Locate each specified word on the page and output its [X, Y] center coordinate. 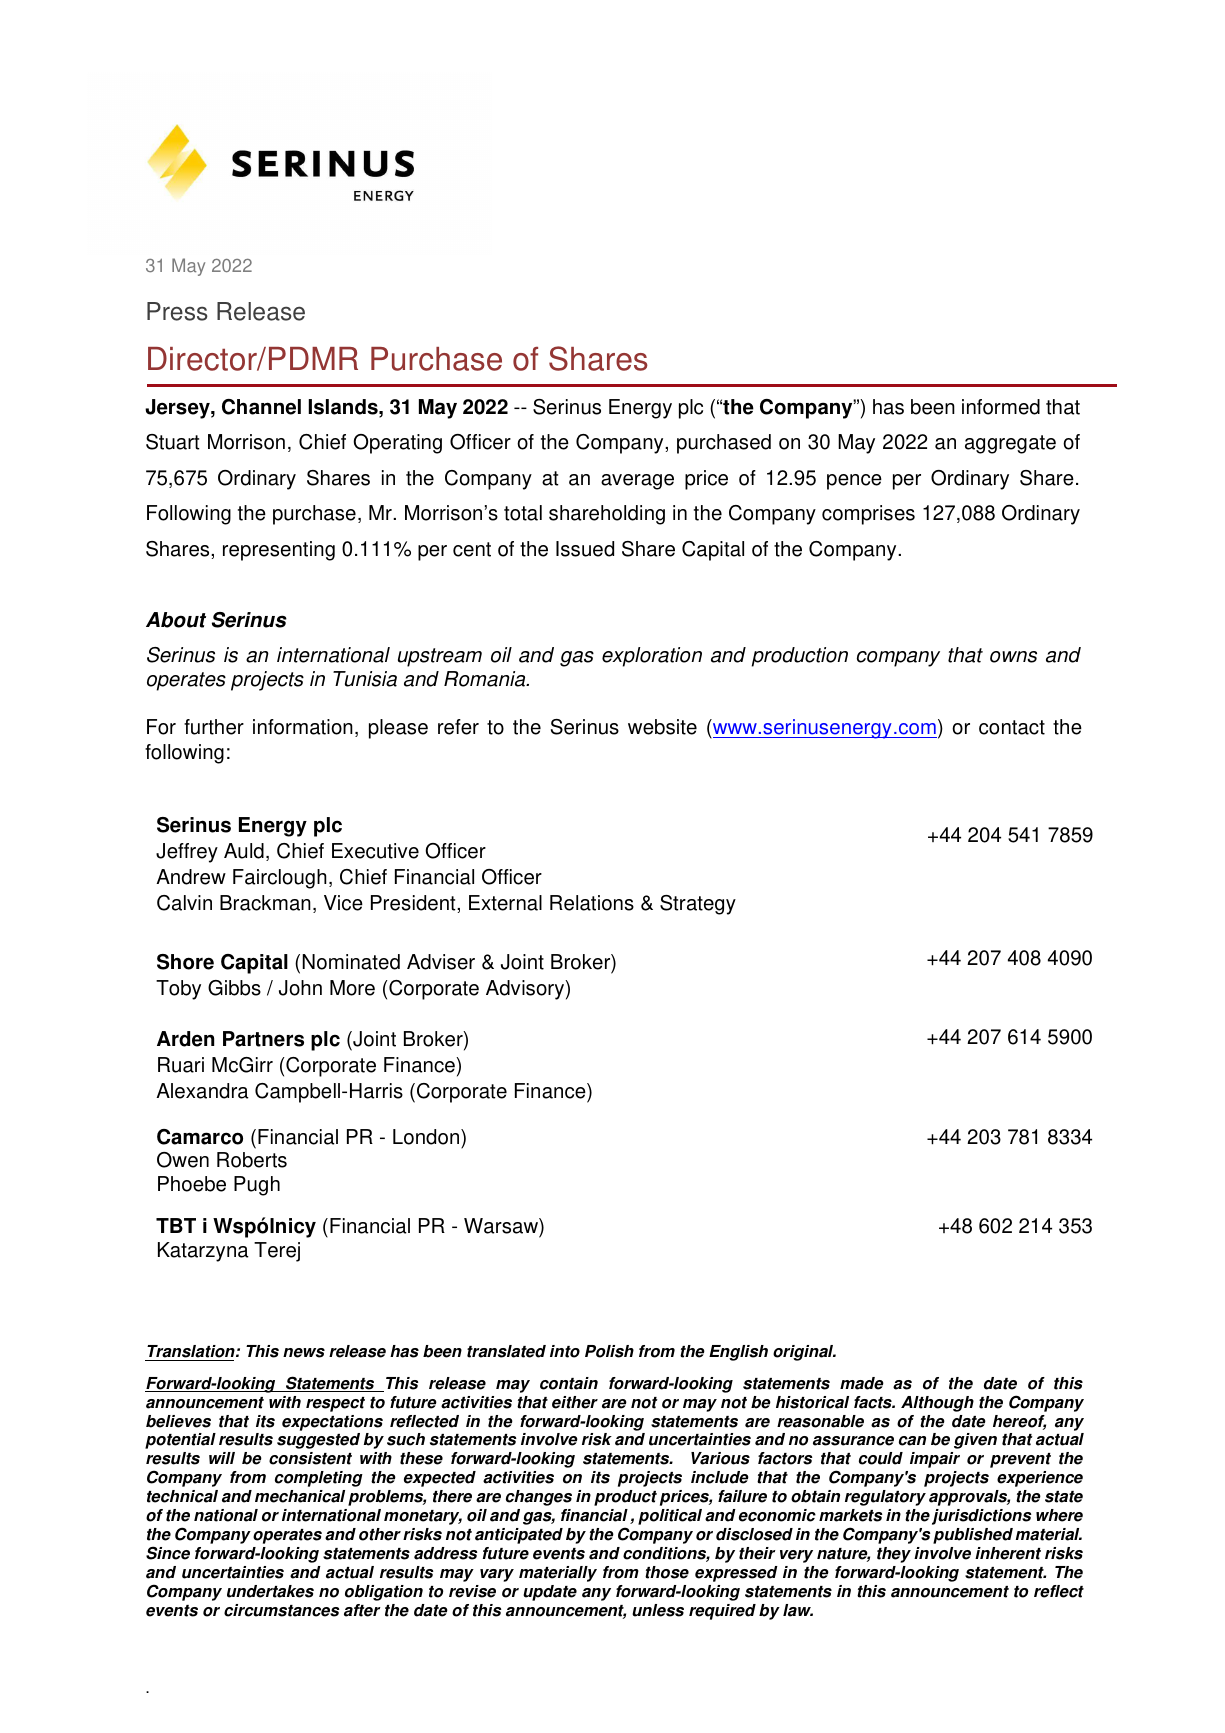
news [304, 1353]
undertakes [270, 1591]
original [804, 1353]
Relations [592, 903]
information [303, 727]
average [637, 482]
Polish [609, 1351]
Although [937, 1404]
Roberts [252, 1160]
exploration [652, 657]
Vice [343, 903]
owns [1013, 657]
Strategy [698, 905]
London [427, 1137]
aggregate [1010, 444]
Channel [261, 407]
